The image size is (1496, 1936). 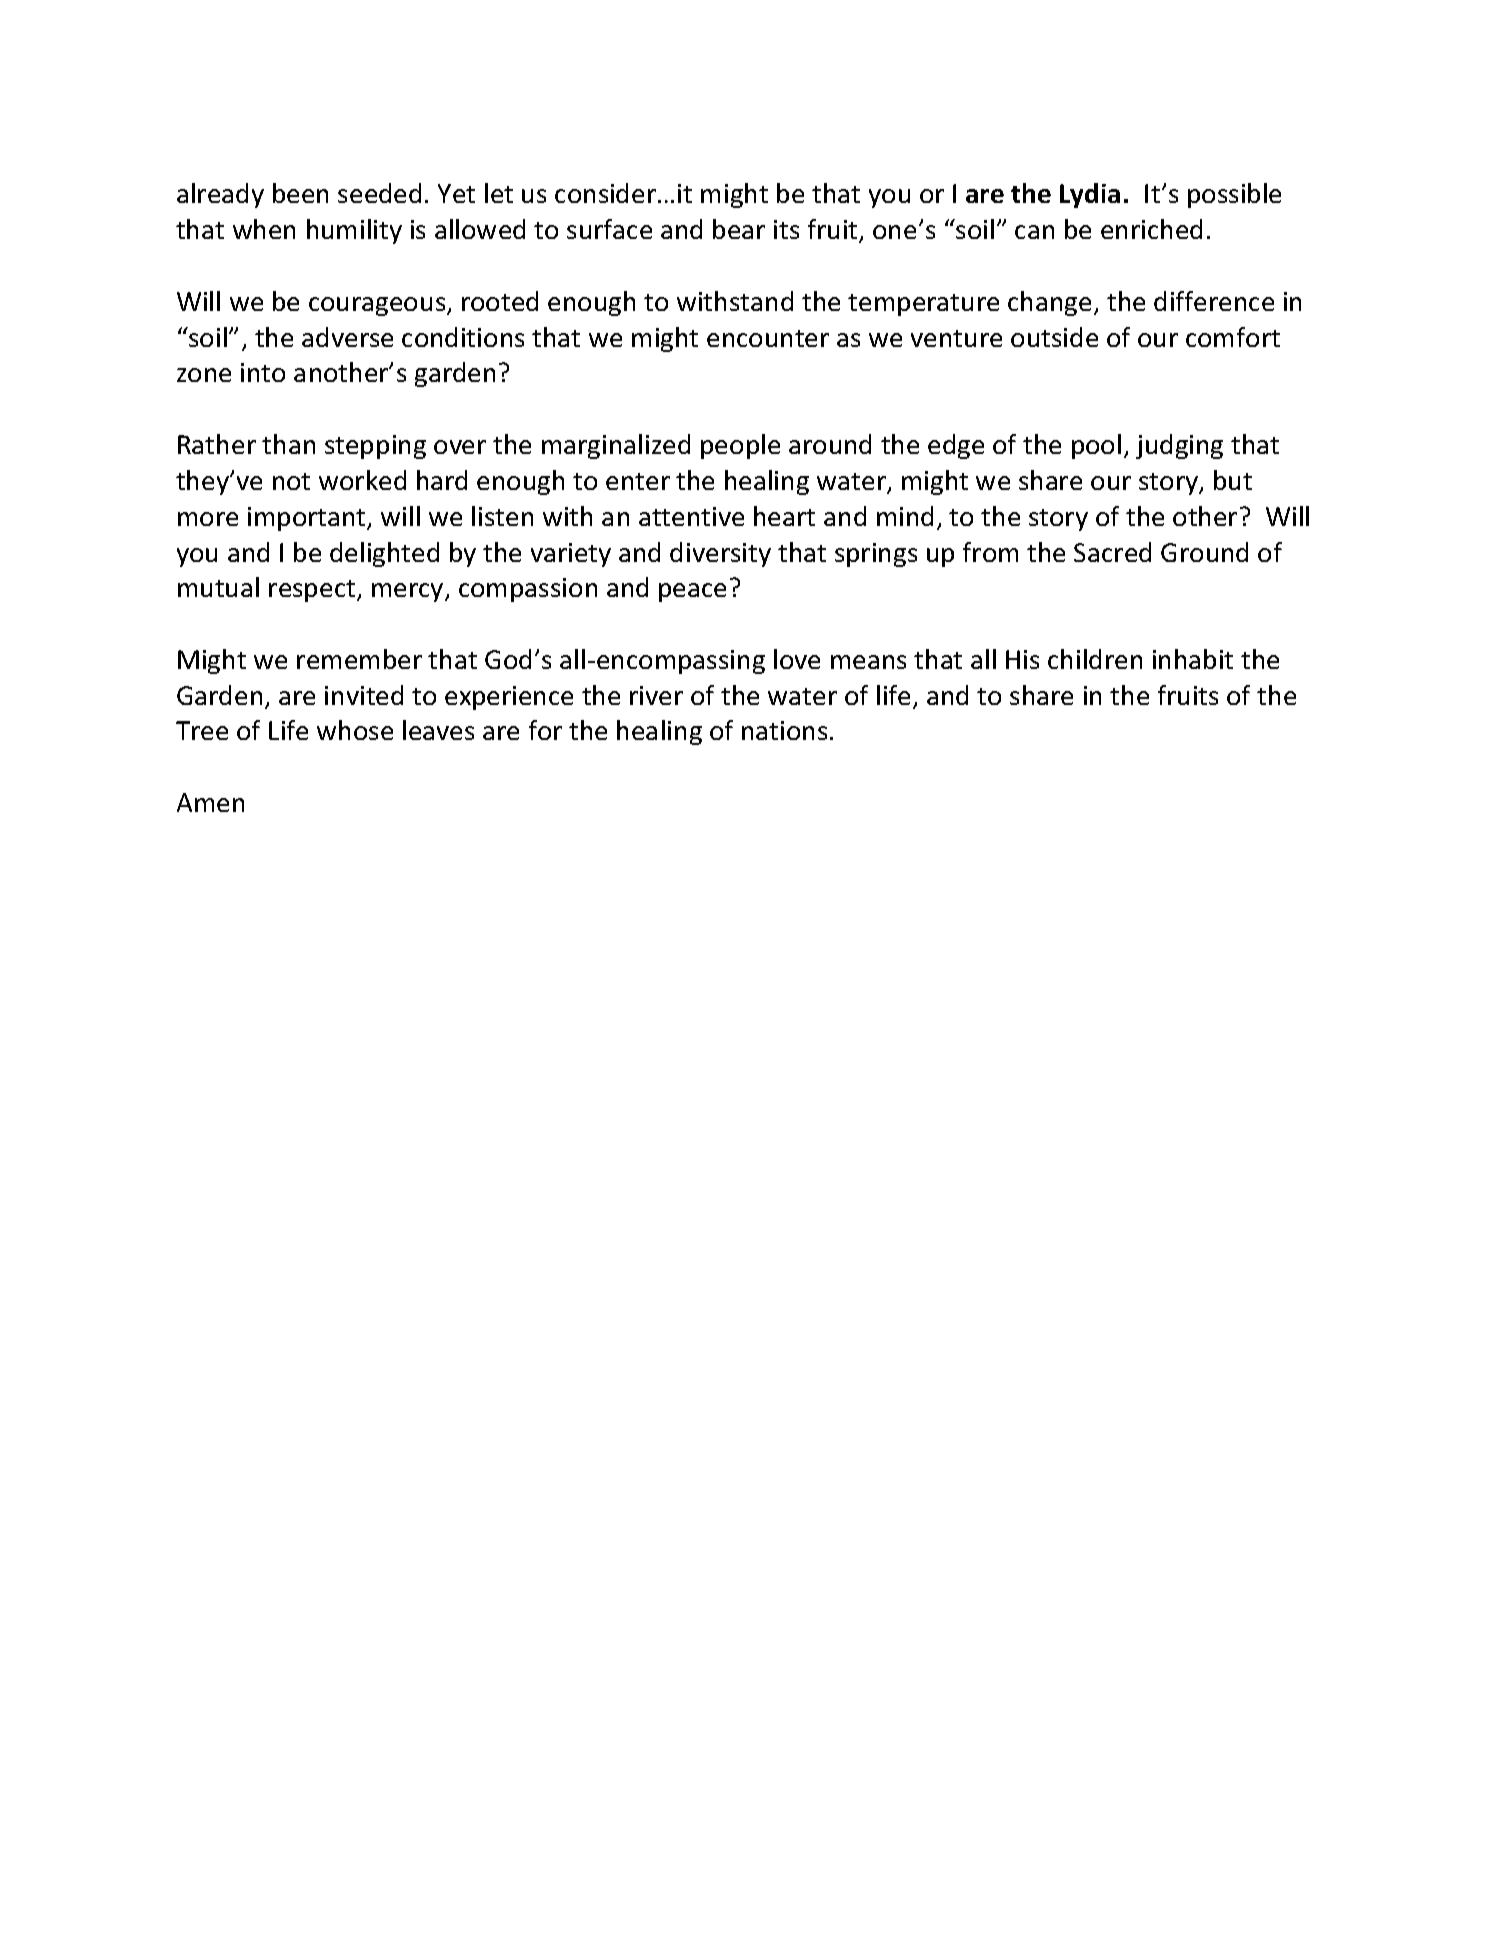 What do you see at coordinates (739, 229) in the page?
I see `bear` at bounding box center [739, 229].
